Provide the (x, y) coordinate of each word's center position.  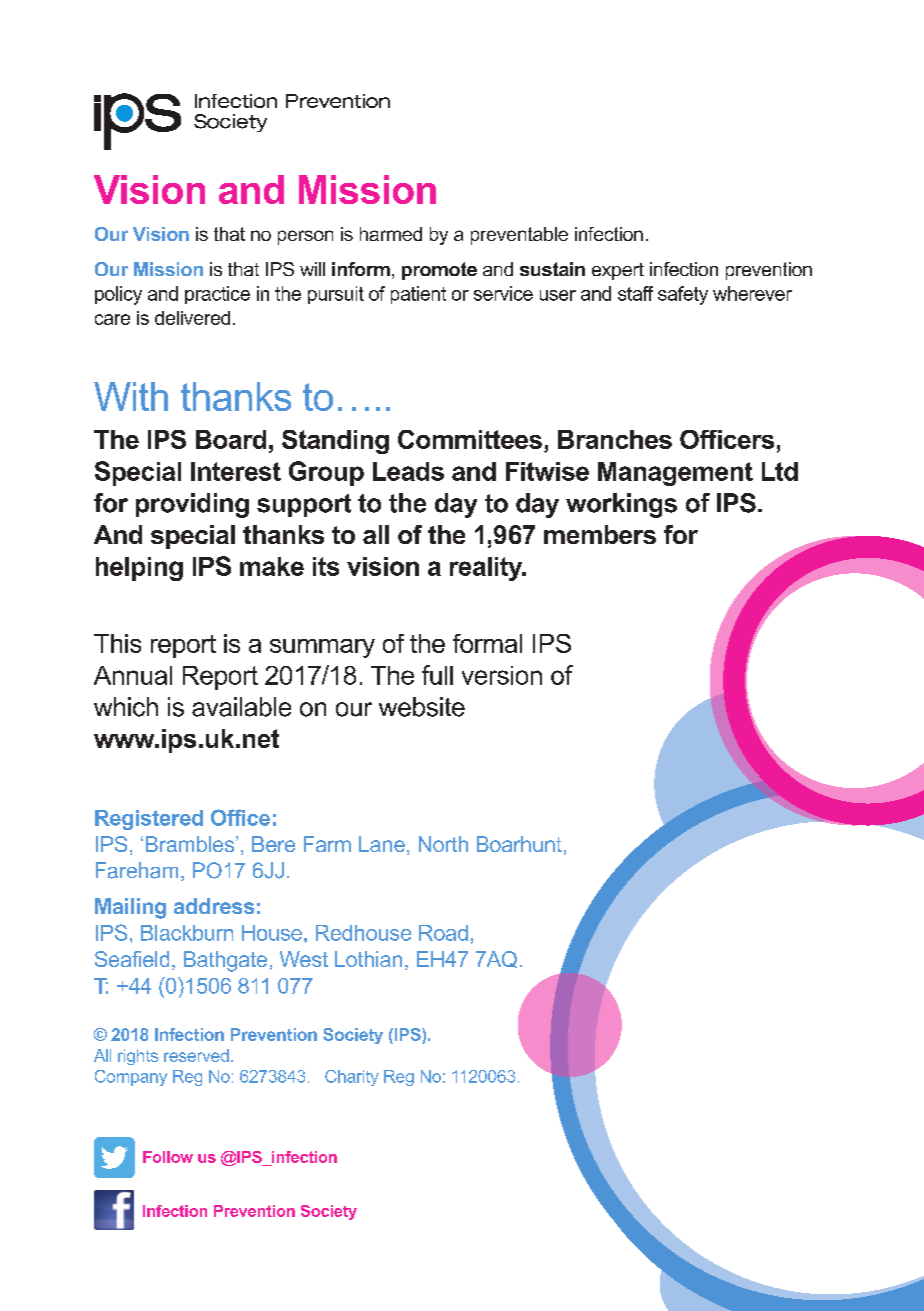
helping (139, 569)
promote (439, 271)
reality (487, 569)
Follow (168, 1157)
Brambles (191, 844)
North (443, 844)
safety (683, 295)
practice (217, 295)
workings (621, 505)
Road (443, 933)
